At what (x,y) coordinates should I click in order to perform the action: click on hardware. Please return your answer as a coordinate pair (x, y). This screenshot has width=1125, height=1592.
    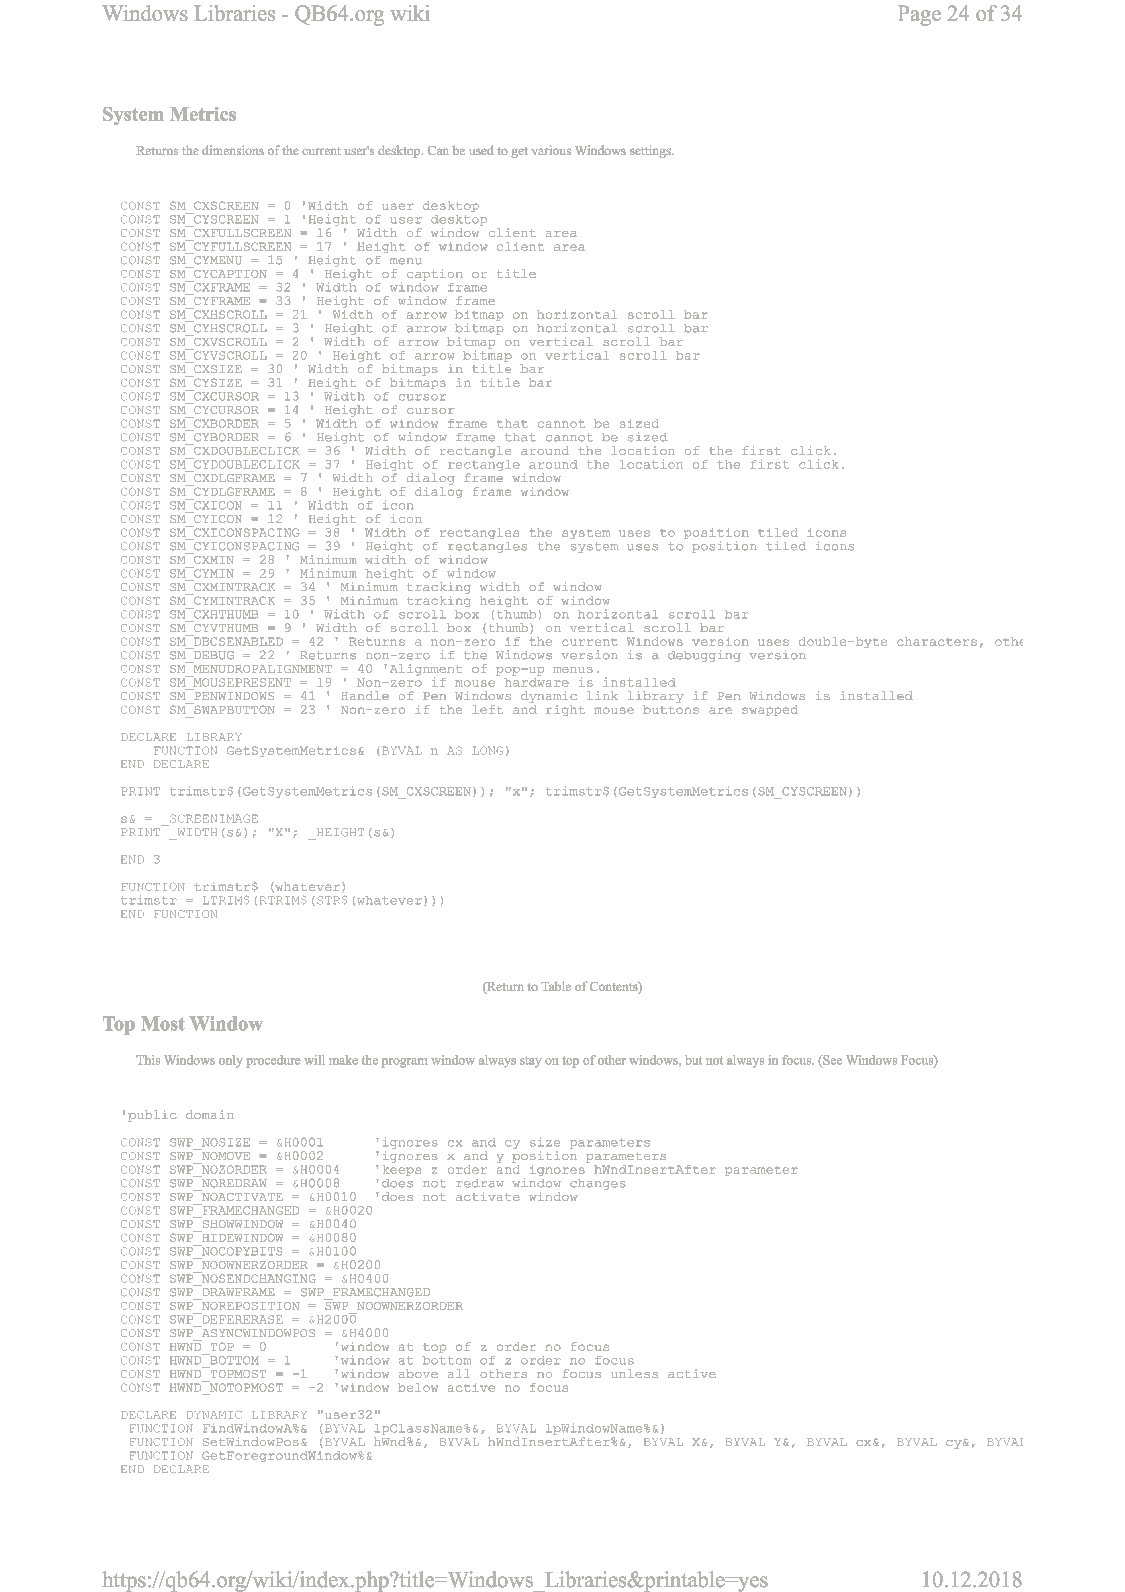
    Looking at the image, I should click on (536, 681).
